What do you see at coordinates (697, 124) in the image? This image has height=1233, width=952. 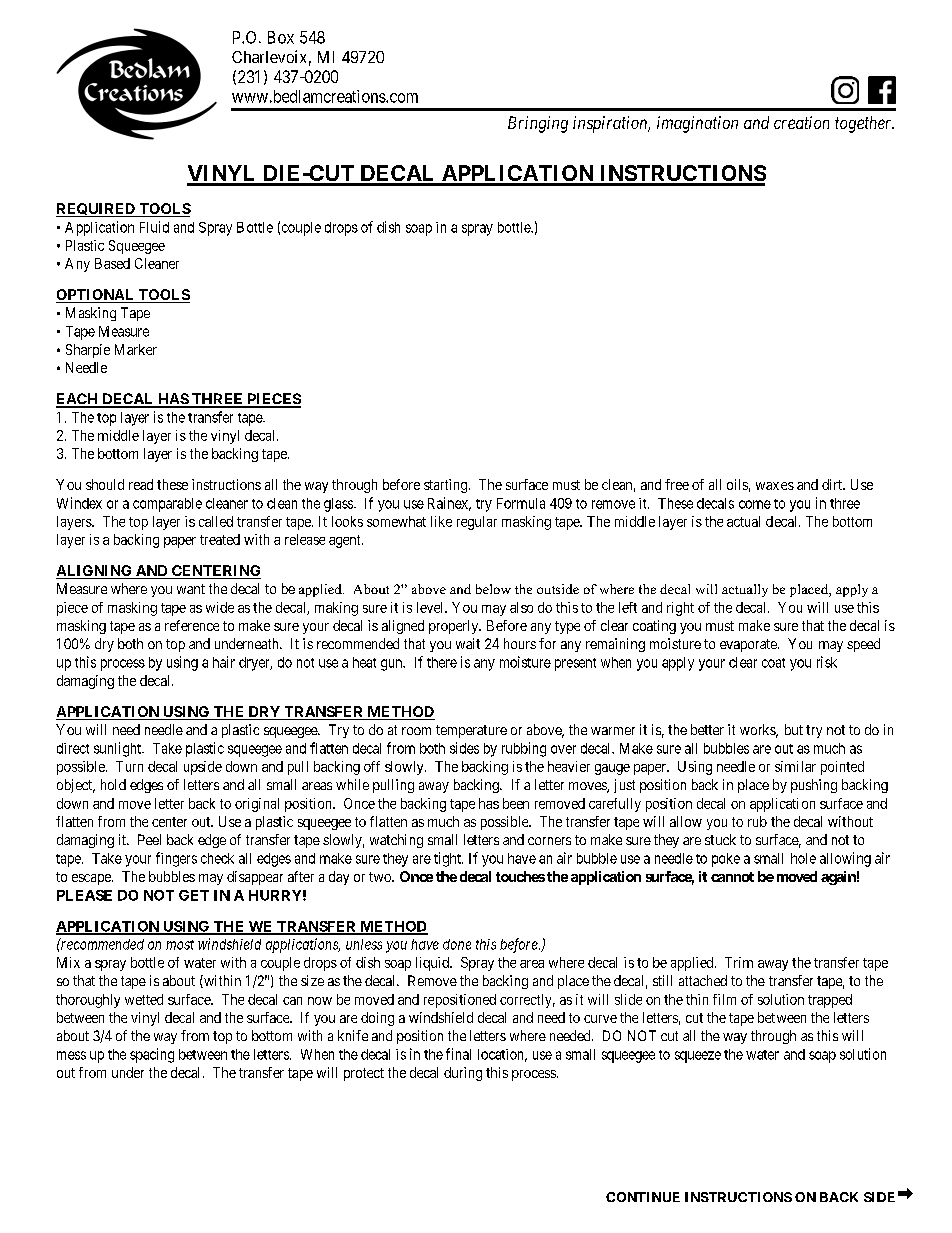 I see `imagination` at bounding box center [697, 124].
